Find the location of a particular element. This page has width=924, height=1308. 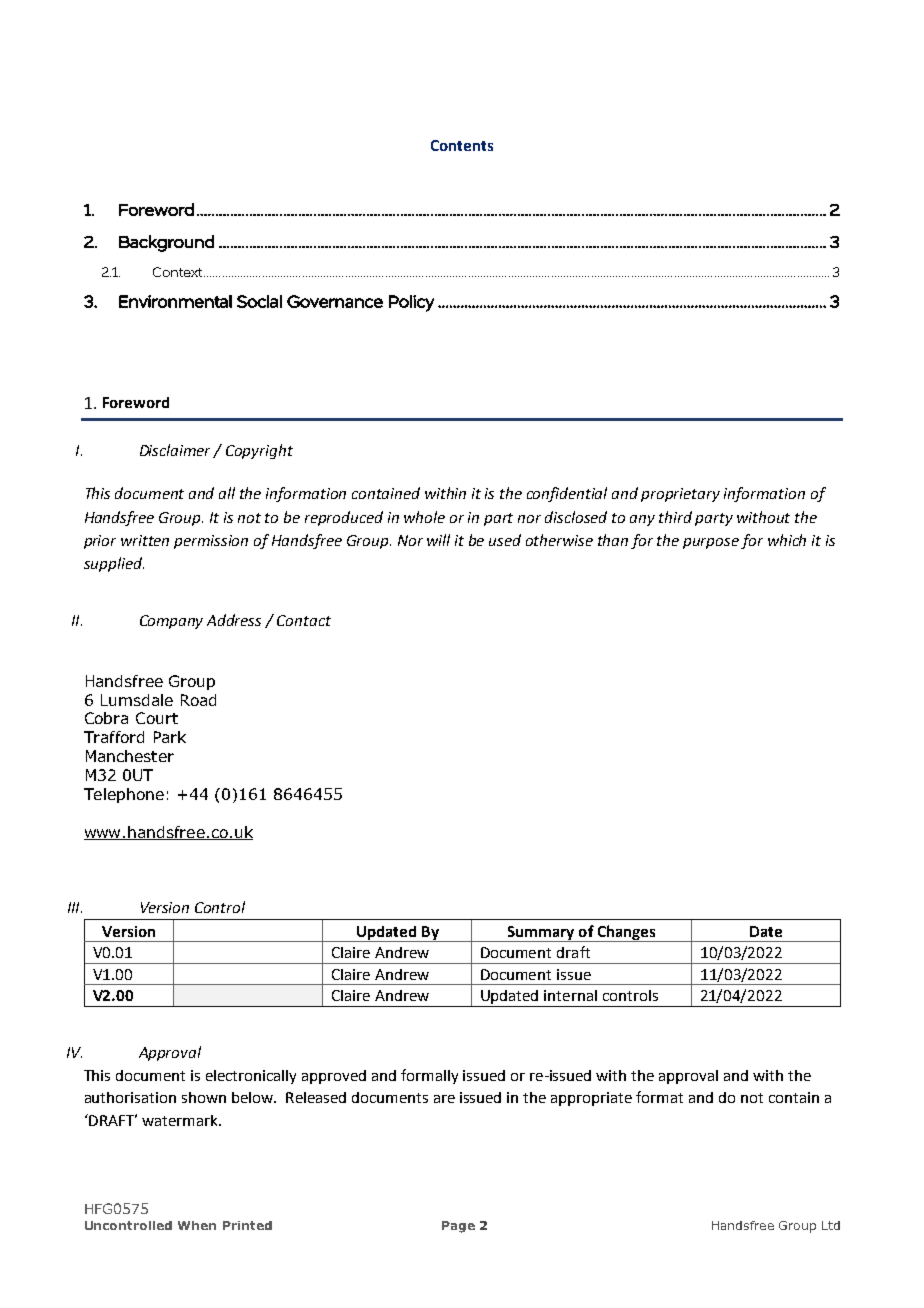

Contents is located at coordinates (462, 145).
